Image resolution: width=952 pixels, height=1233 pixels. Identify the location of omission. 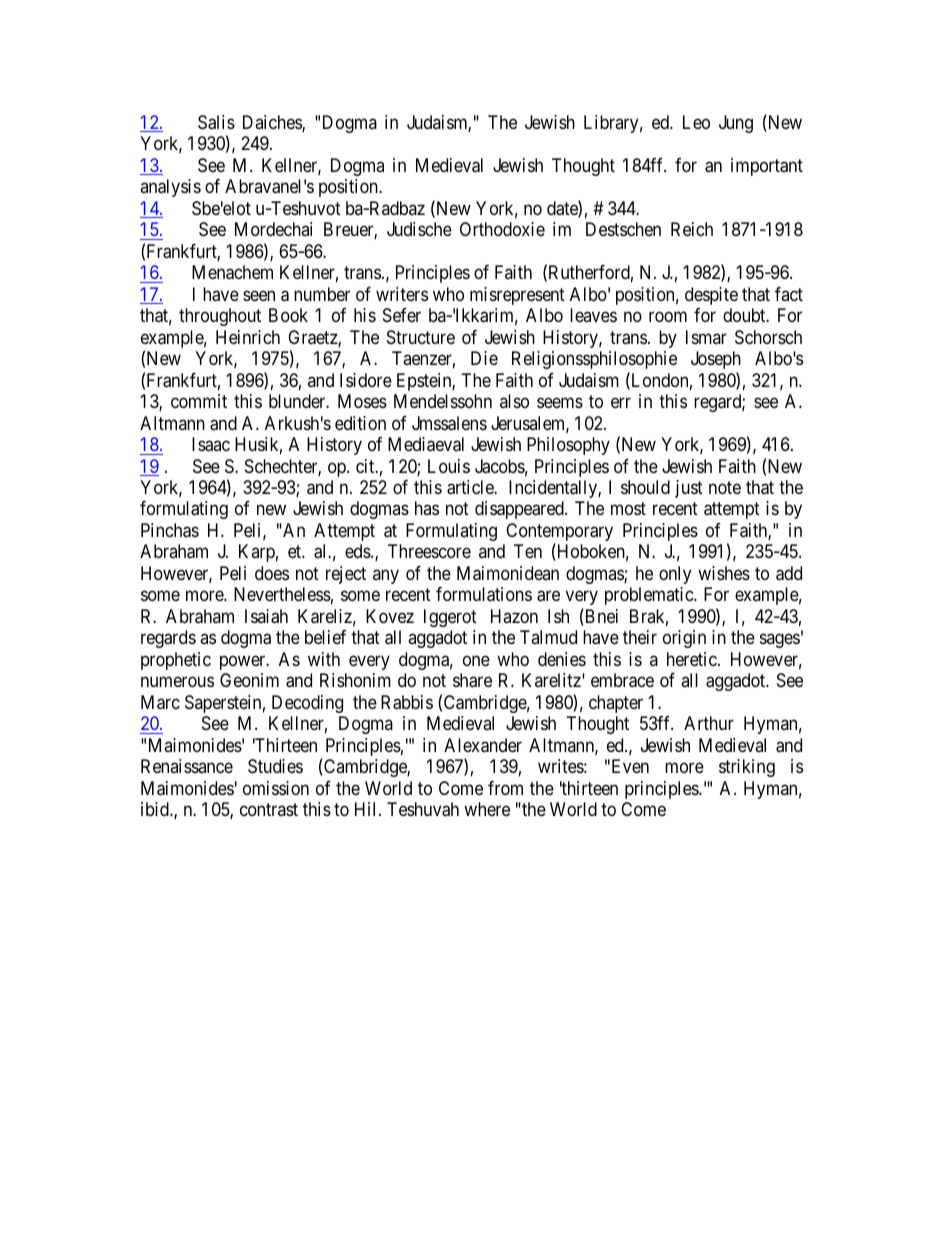
(276, 788).
